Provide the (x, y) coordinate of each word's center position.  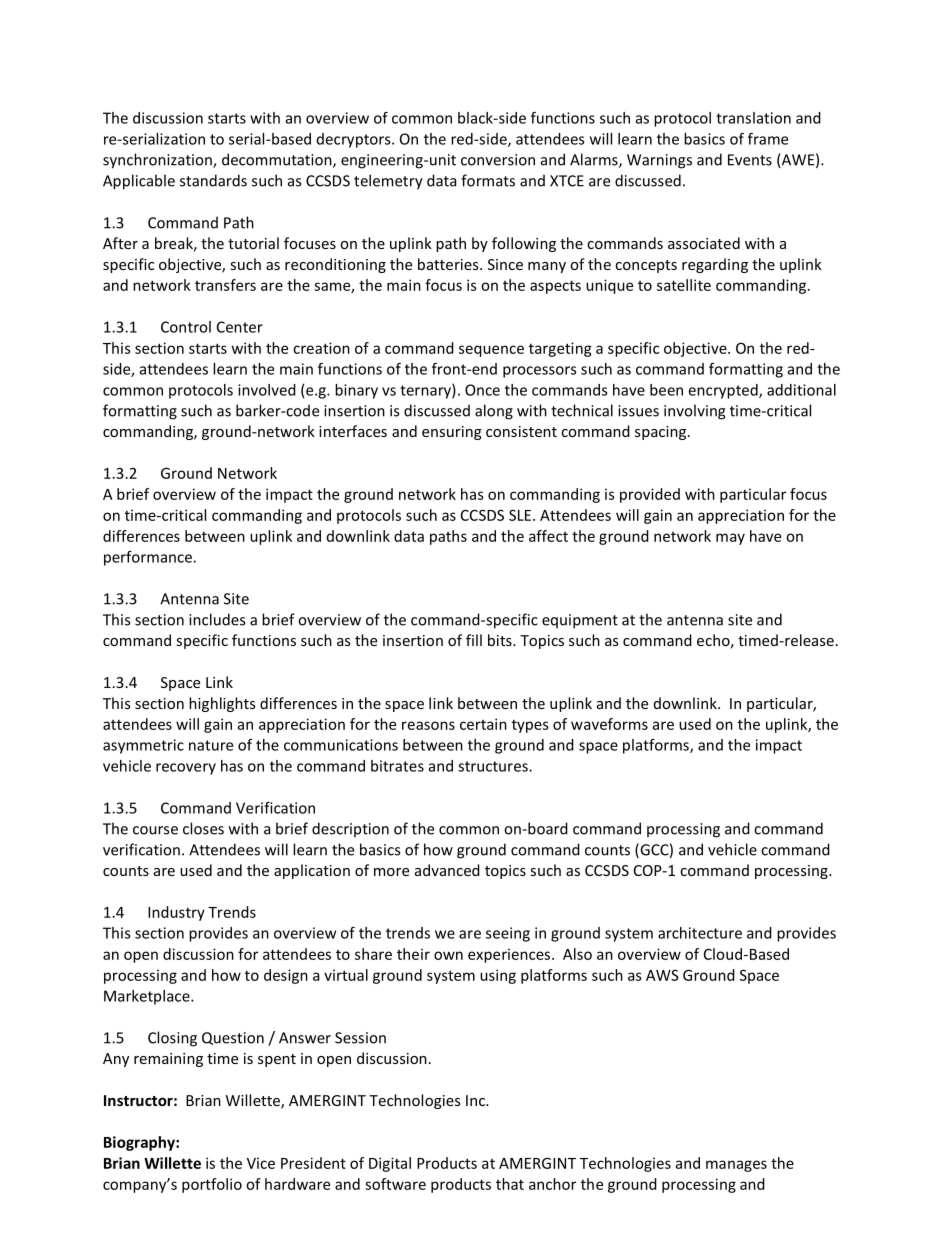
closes (203, 828)
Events (750, 160)
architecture (700, 933)
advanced (447, 870)
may (730, 539)
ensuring (452, 433)
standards (213, 180)
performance (149, 558)
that (510, 1184)
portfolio (212, 1185)
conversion (498, 160)
